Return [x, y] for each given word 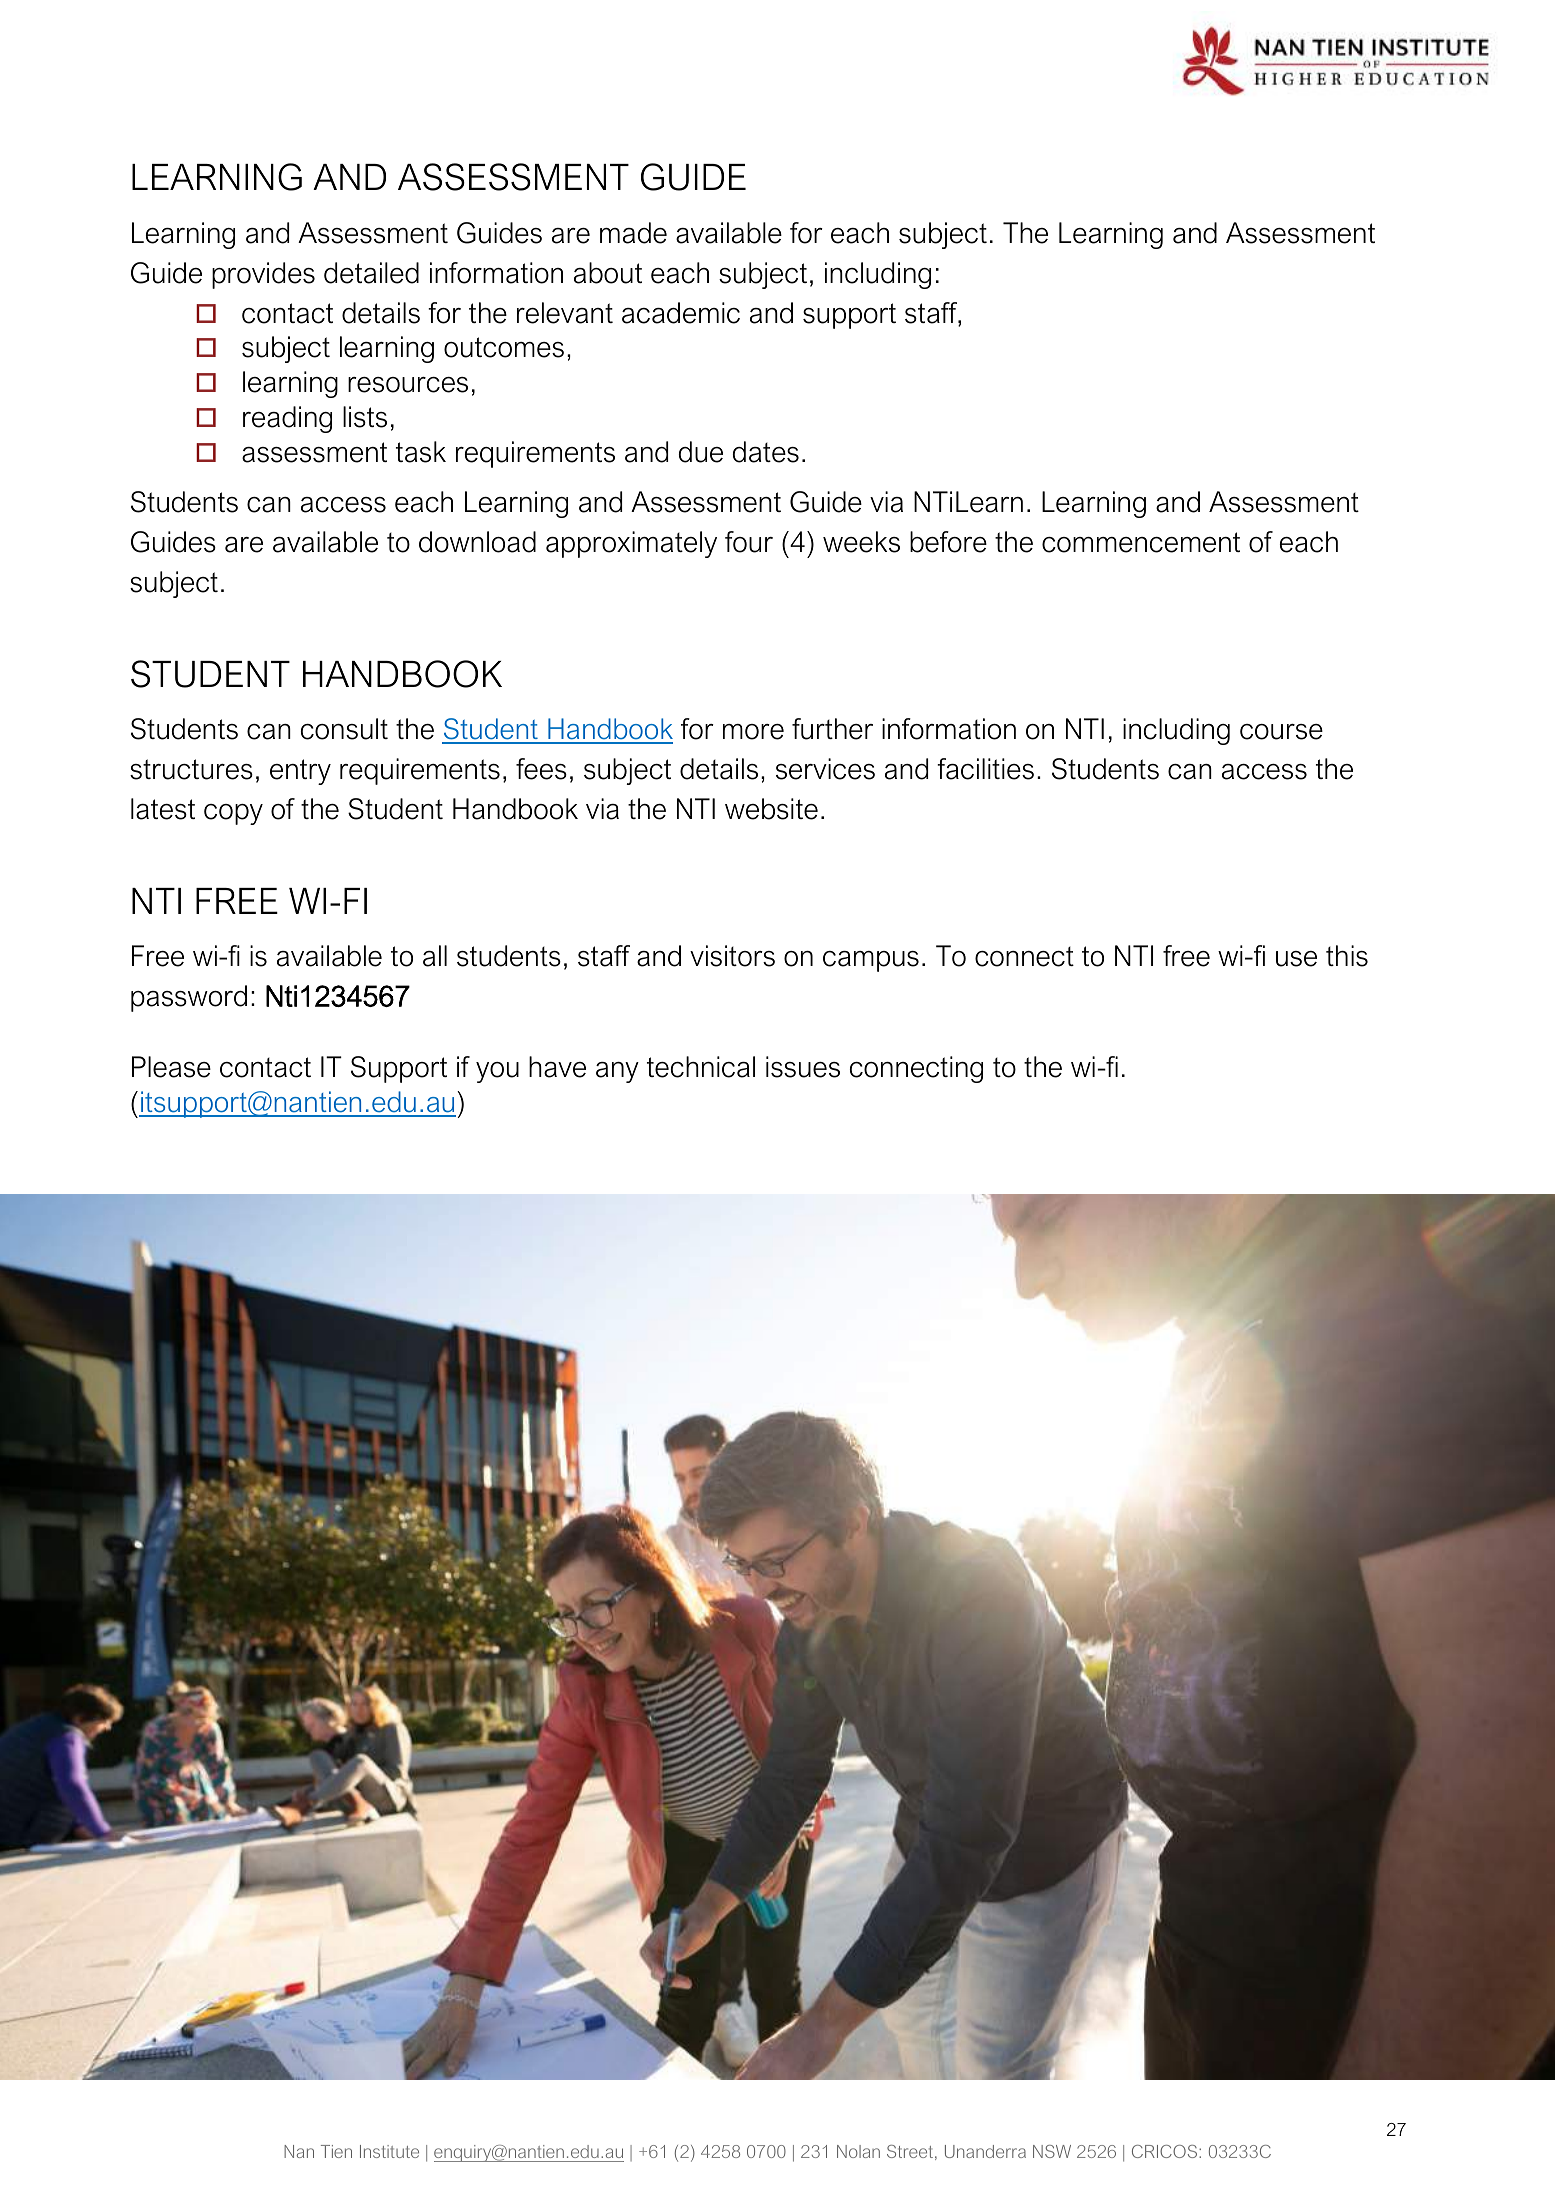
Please [171, 1067]
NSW [1052, 2151]
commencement [1141, 542]
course [1281, 732]
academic [681, 313]
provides [263, 275]
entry [300, 772]
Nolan [858, 2151]
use [1296, 959]
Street [910, 2151]
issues [803, 1067]
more [753, 732]
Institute [389, 2151]
